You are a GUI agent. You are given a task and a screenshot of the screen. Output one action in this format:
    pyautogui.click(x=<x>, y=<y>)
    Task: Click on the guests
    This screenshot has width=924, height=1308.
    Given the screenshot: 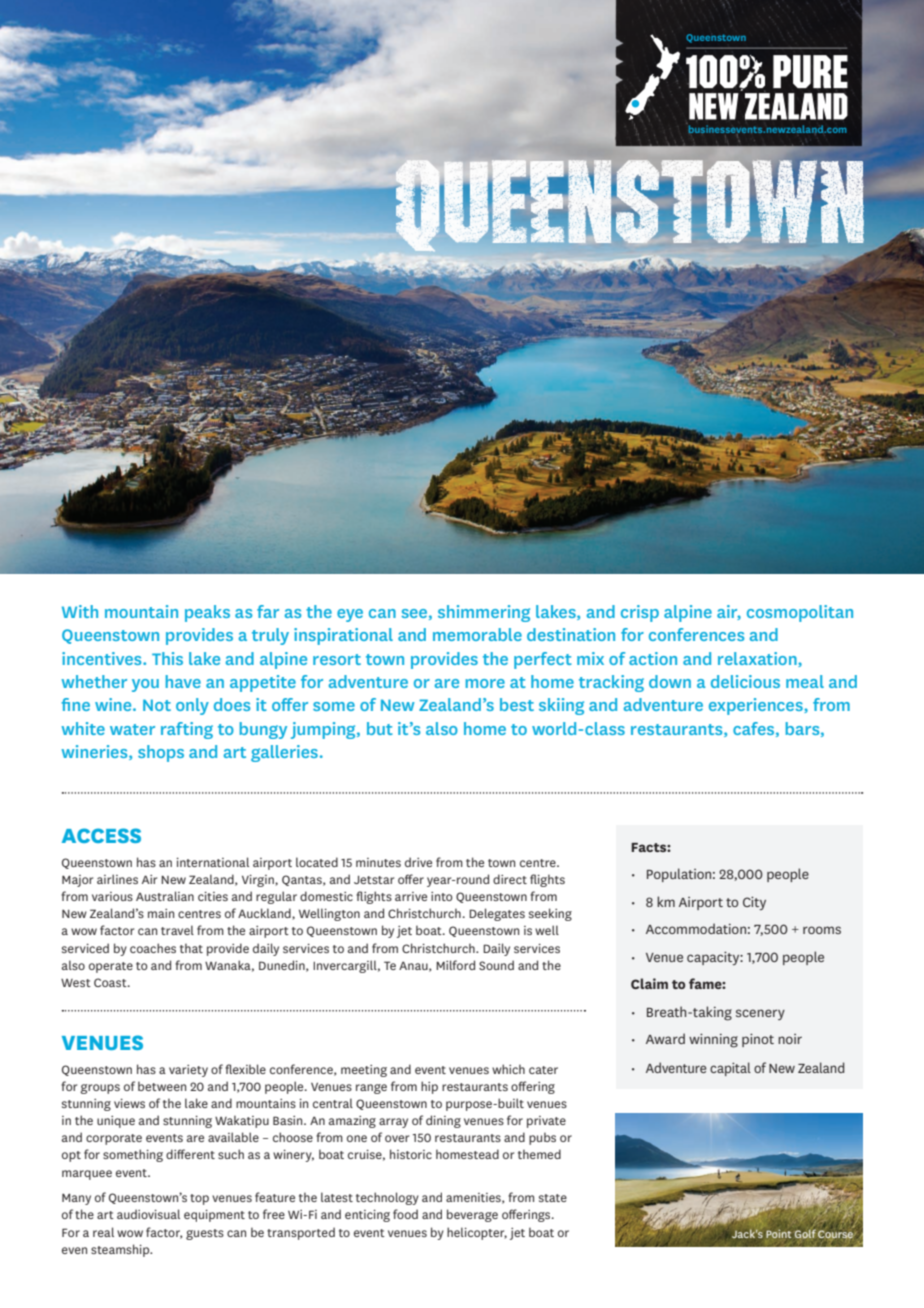 What is the action you would take?
    pyautogui.click(x=205, y=1234)
